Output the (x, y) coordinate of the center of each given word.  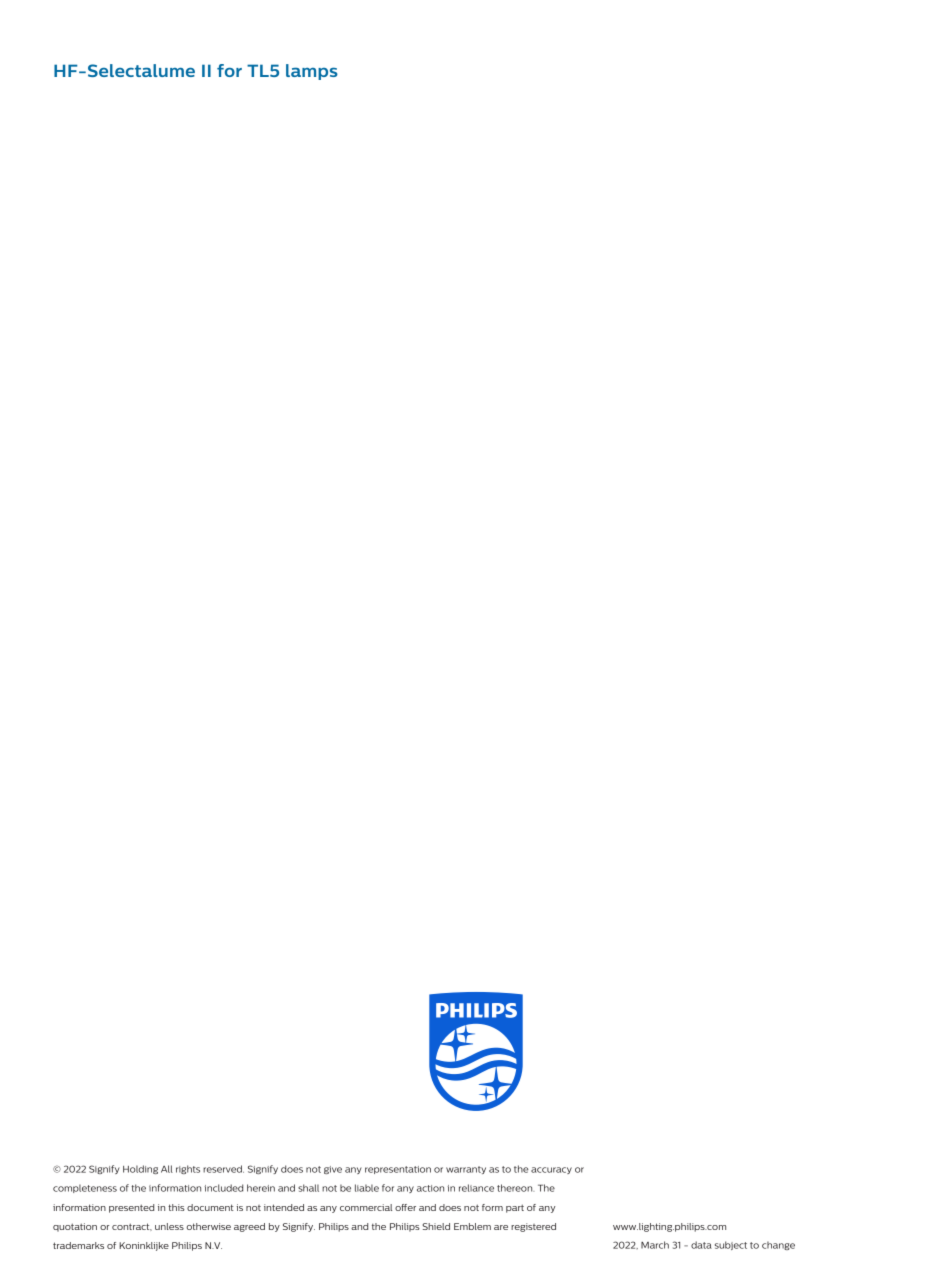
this (176, 1207)
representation (398, 1170)
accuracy (551, 1170)
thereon (515, 1188)
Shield (436, 1226)
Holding (140, 1169)
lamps (312, 72)
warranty (466, 1170)
